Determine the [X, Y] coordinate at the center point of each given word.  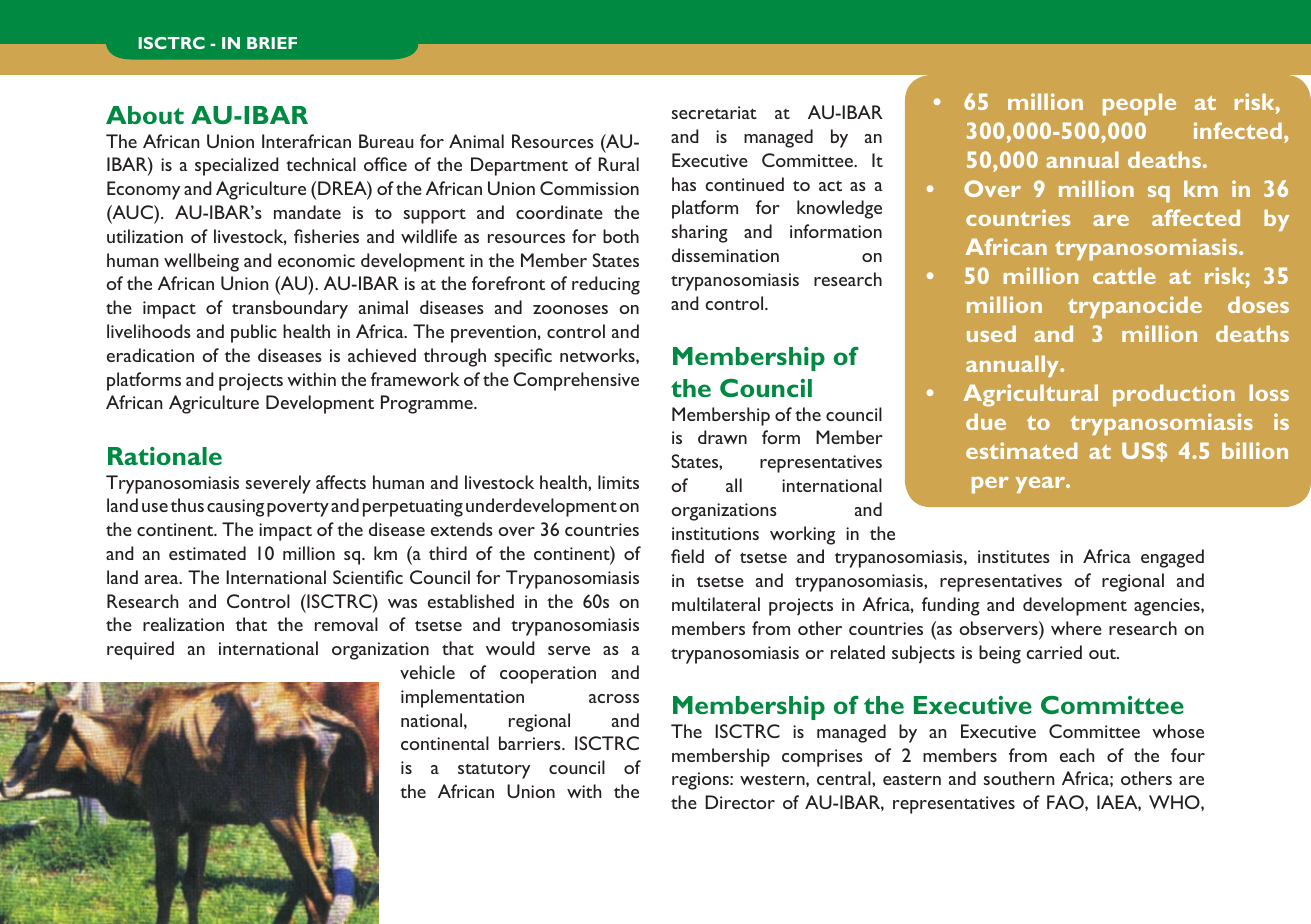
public [254, 333]
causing [235, 508]
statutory [494, 771]
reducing [606, 285]
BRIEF [272, 43]
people [1139, 104]
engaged [1172, 558]
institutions [715, 533]
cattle [1124, 275]
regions [701, 781]
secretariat [714, 112]
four [1188, 755]
